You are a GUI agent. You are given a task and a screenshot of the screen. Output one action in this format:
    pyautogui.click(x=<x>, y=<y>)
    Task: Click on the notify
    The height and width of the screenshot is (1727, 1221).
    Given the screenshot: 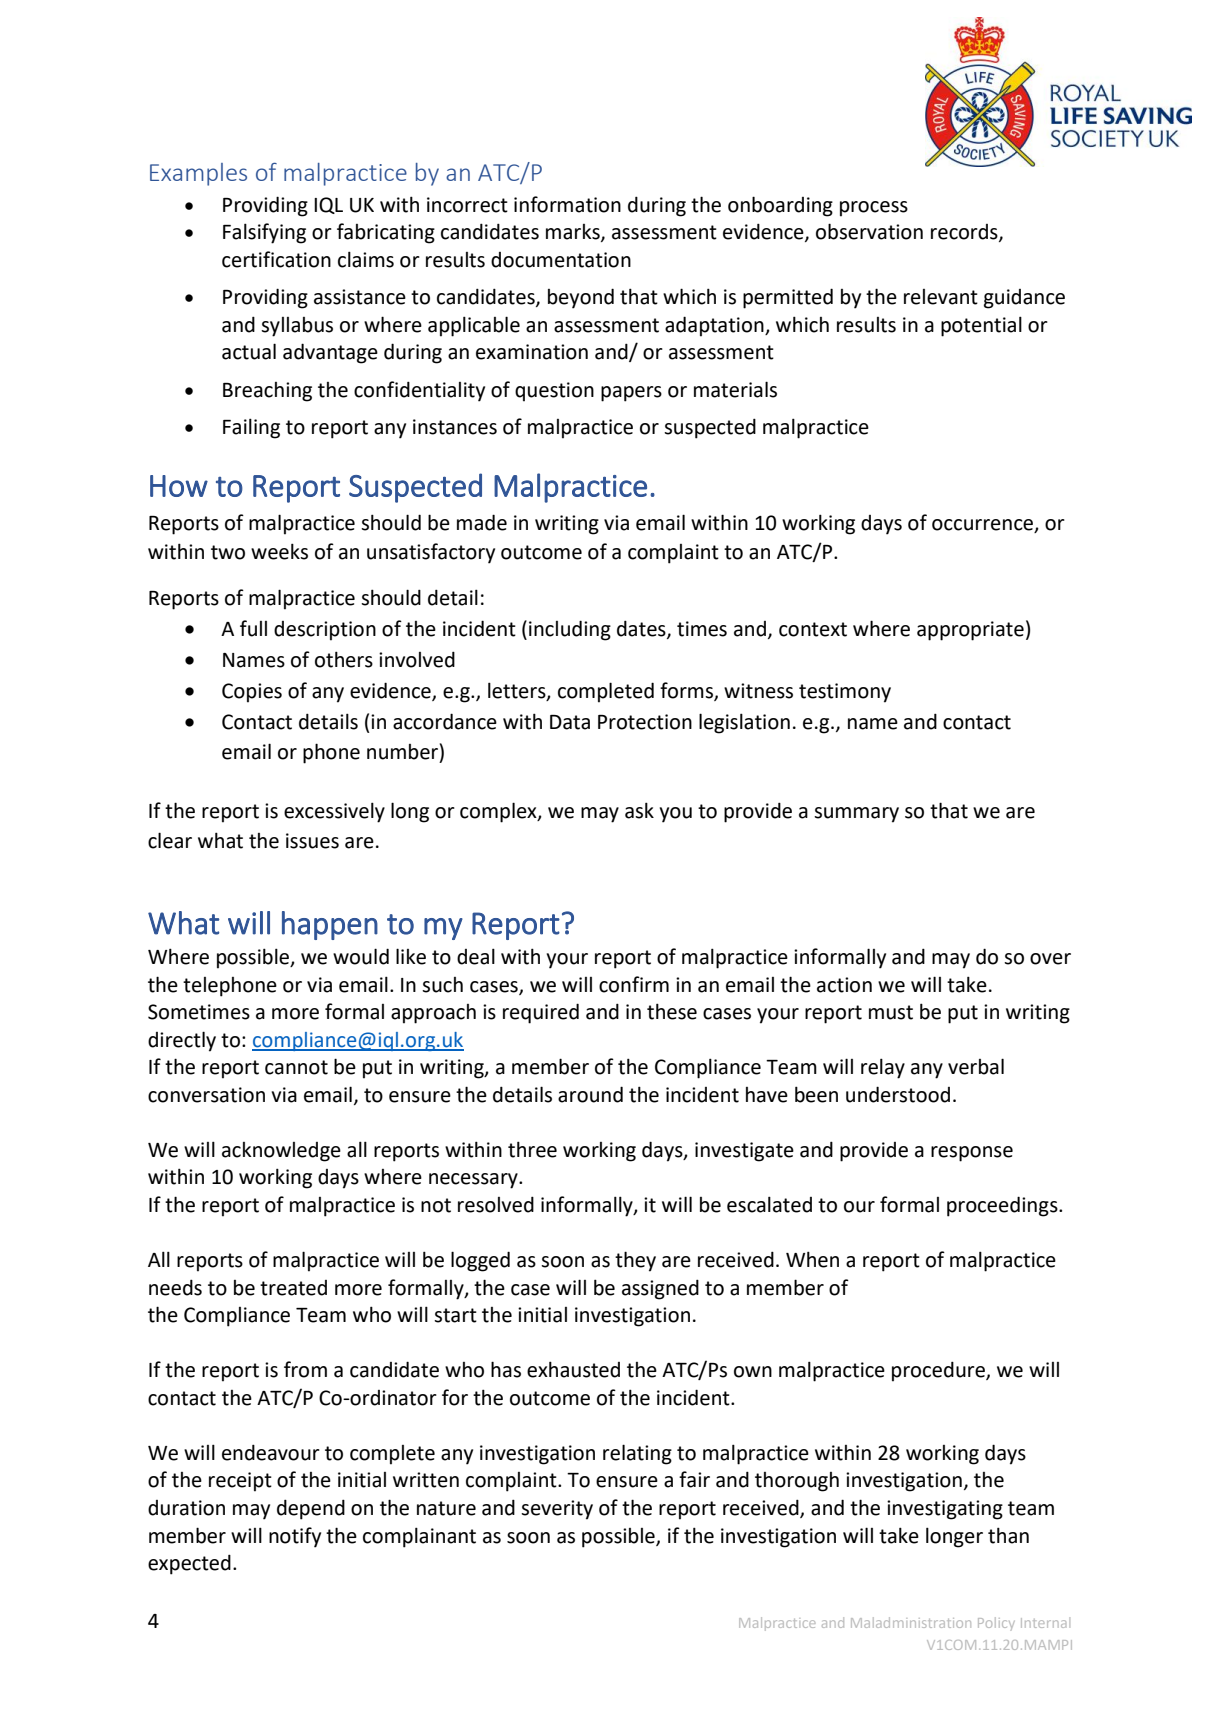 What is the action you would take?
    pyautogui.click(x=295, y=1537)
